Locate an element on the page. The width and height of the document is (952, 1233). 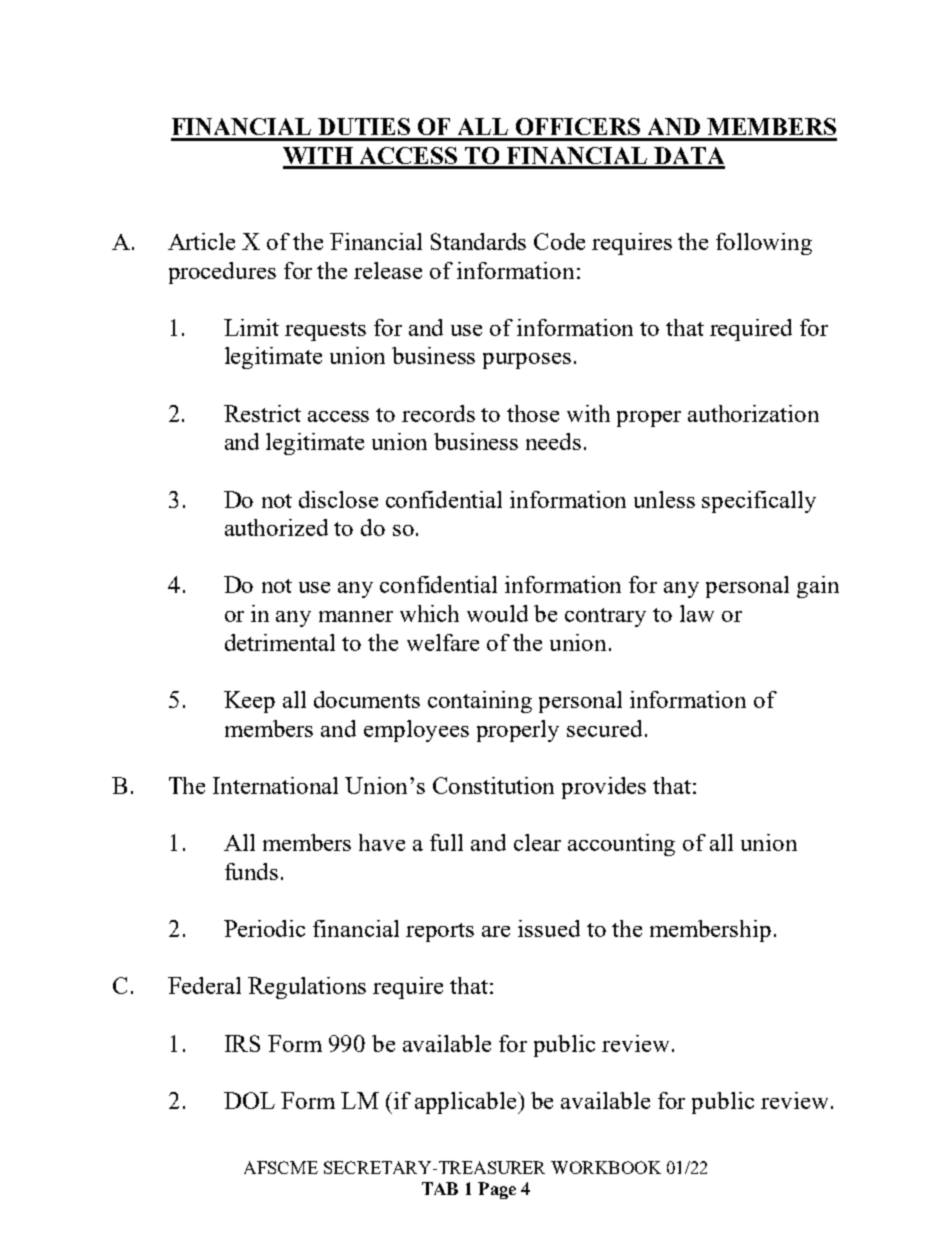
DOL is located at coordinates (249, 1100).
